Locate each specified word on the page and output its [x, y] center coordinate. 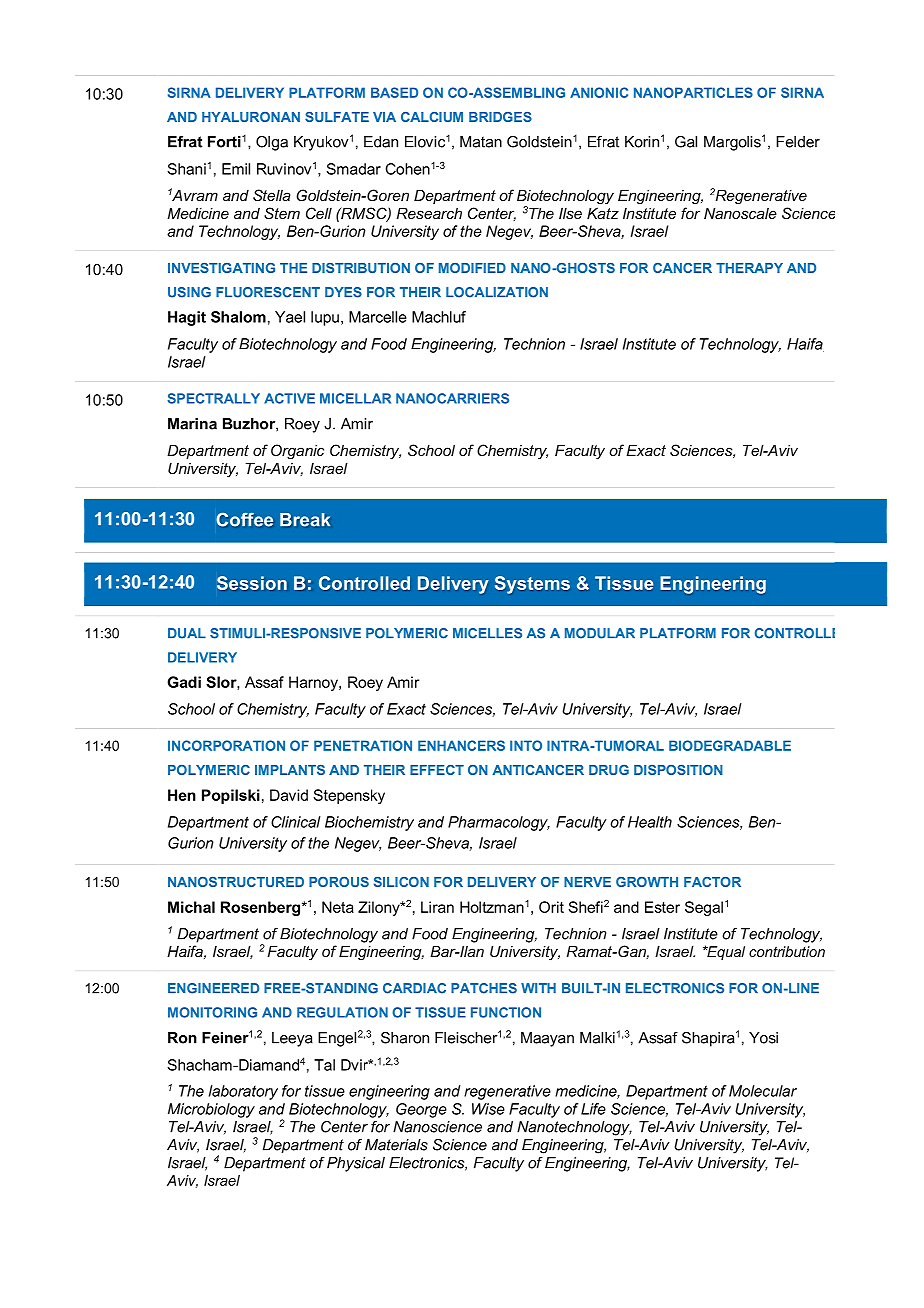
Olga [272, 143]
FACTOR [712, 882]
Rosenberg [260, 908]
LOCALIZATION [497, 292]
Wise [488, 1109]
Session [252, 583]
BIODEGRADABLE [730, 745]
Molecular [763, 1091]
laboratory [243, 1092]
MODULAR [600, 633]
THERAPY [749, 268]
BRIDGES [500, 117]
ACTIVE [289, 398]
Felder [798, 142]
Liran [437, 907]
